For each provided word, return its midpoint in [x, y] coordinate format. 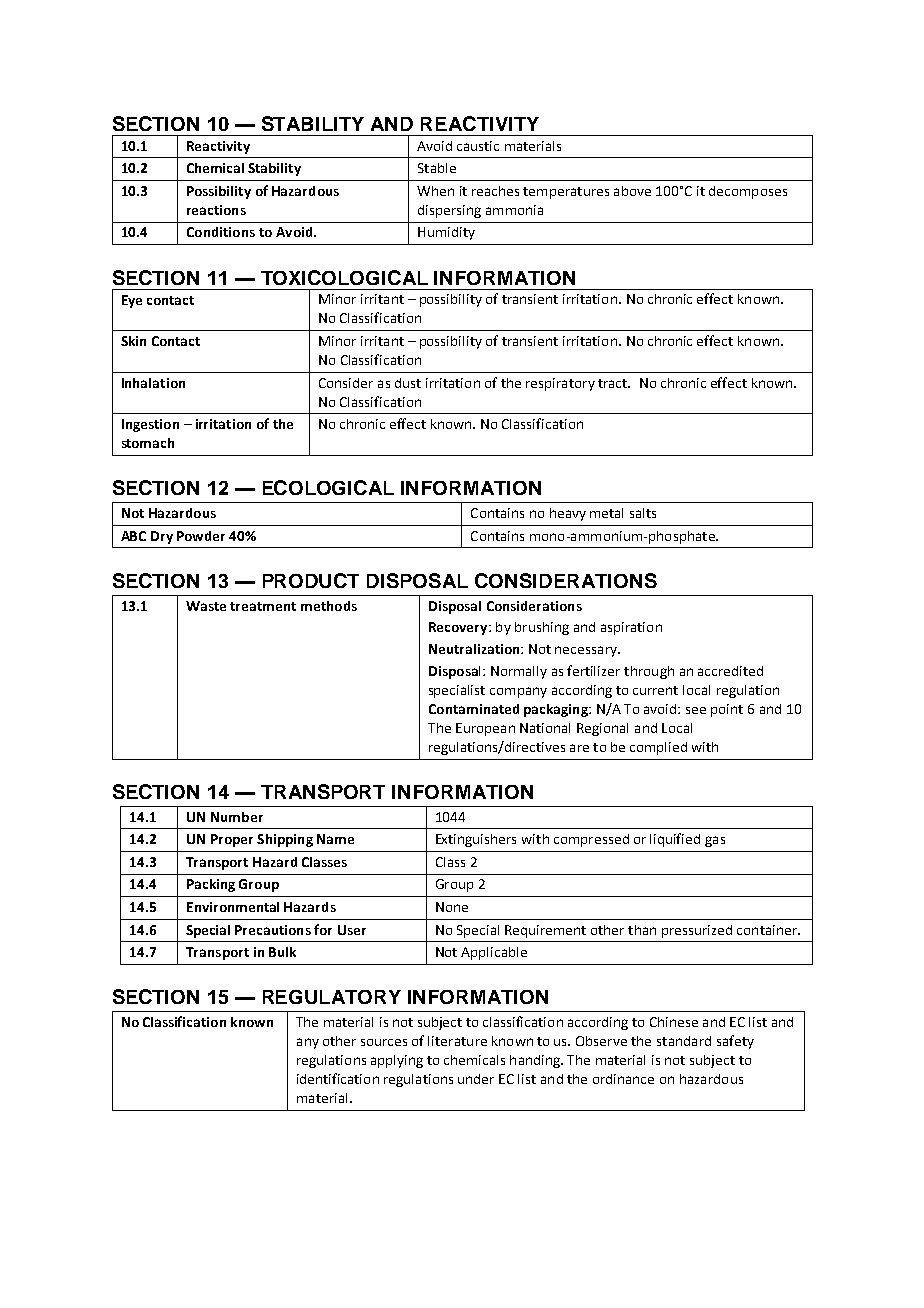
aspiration [631, 628]
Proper [232, 840]
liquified [675, 840]
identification [338, 1078]
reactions [216, 210]
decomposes [748, 192]
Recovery [459, 628]
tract [614, 383]
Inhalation [153, 383]
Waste [206, 606]
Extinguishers [476, 840]
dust [408, 383]
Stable [437, 168]
